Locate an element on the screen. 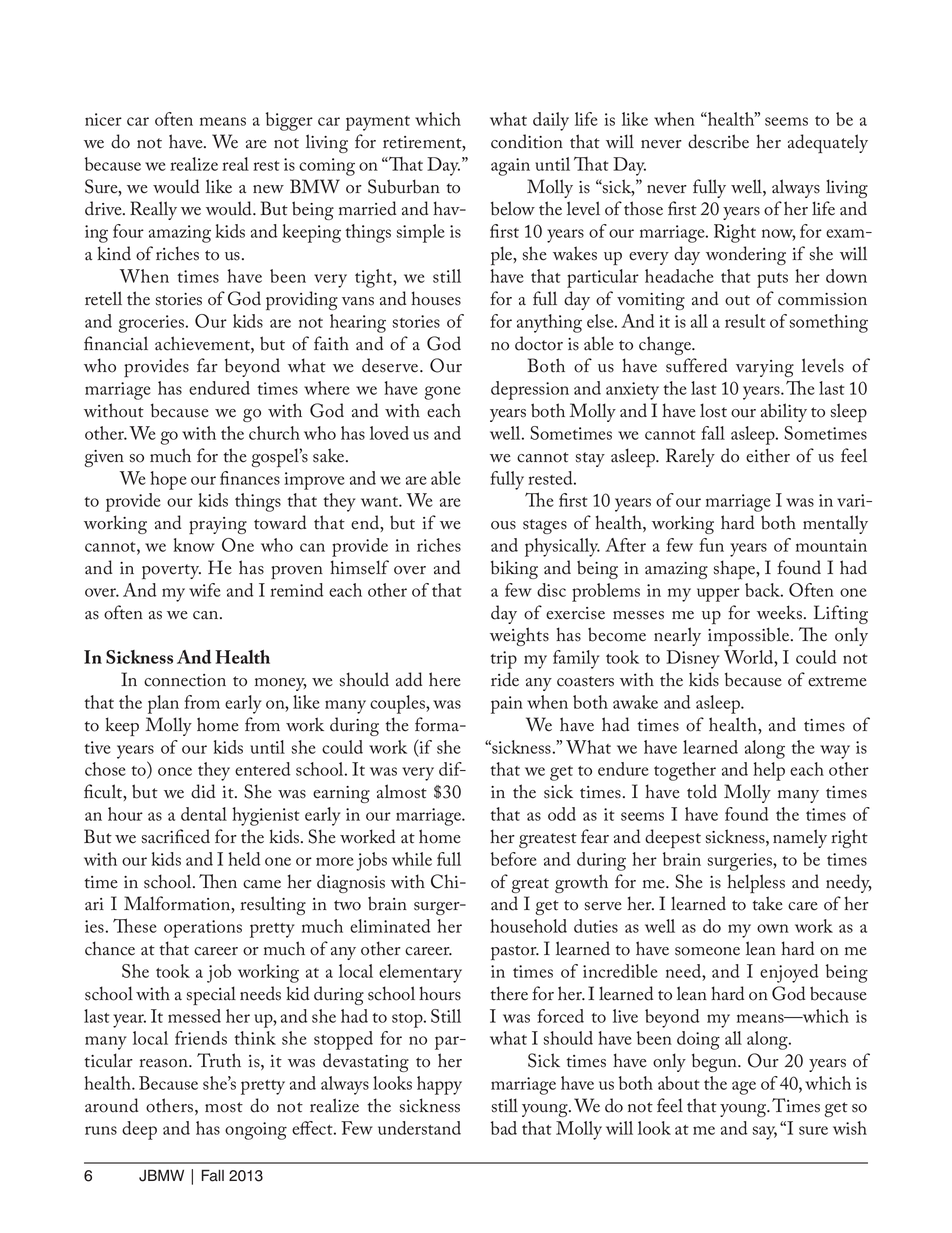 The image size is (952, 1233). describe is located at coordinates (718, 141).
